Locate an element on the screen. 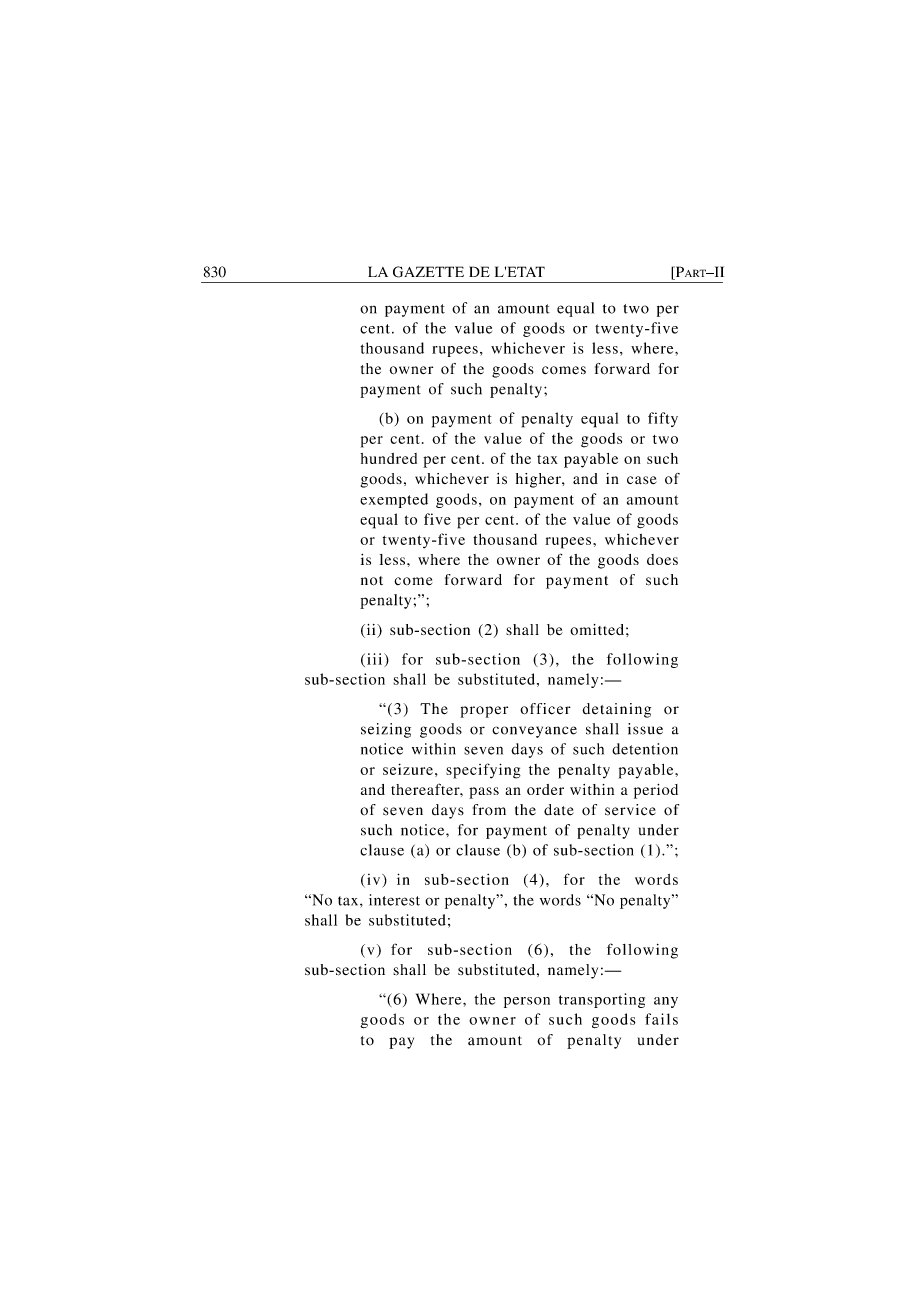 The image size is (924, 1308). conveyance is located at coordinates (534, 732).
